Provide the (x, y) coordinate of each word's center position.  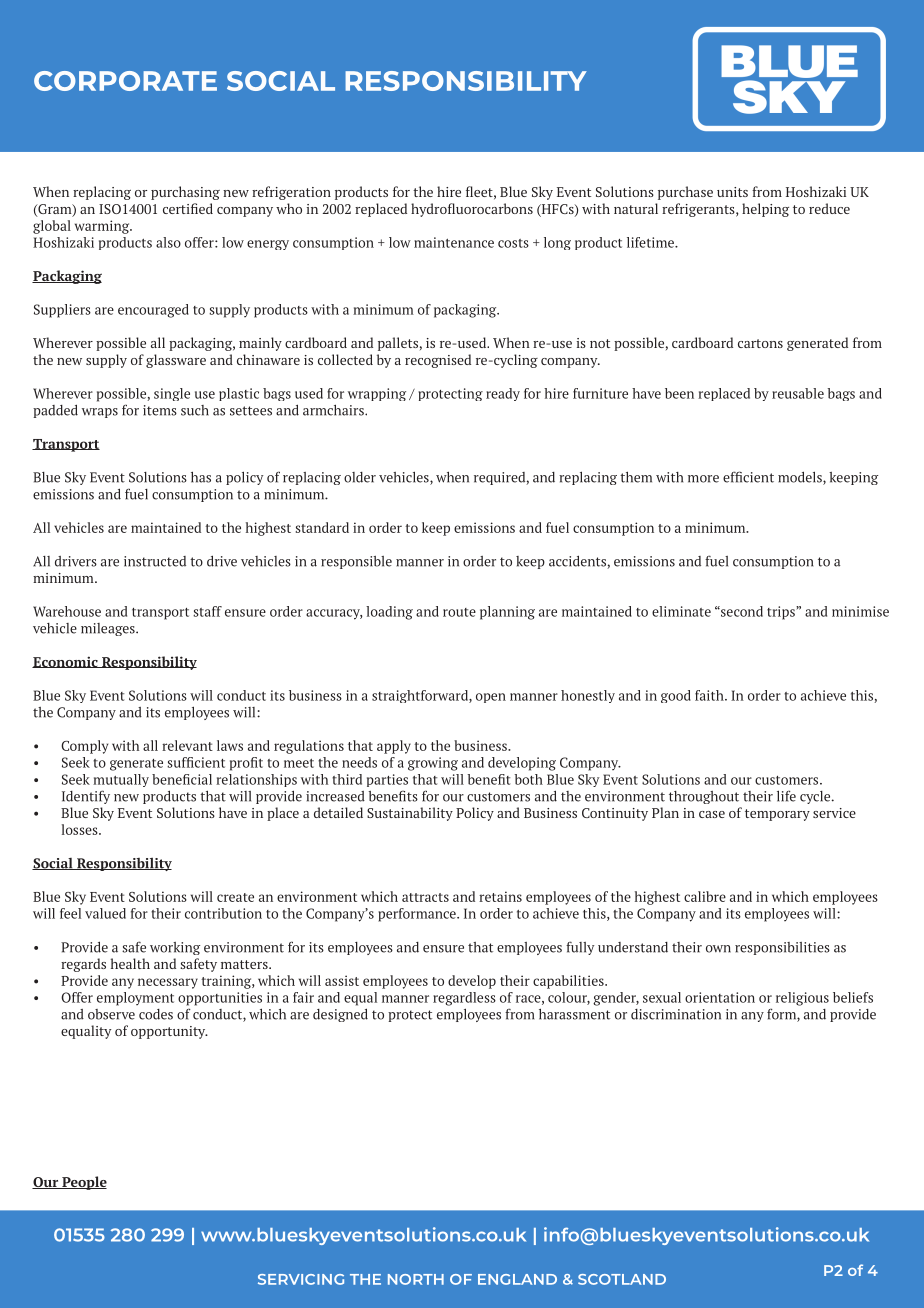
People (83, 1183)
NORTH (416, 1279)
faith (710, 695)
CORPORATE (125, 81)
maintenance (454, 242)
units (732, 192)
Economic (66, 662)
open (491, 698)
